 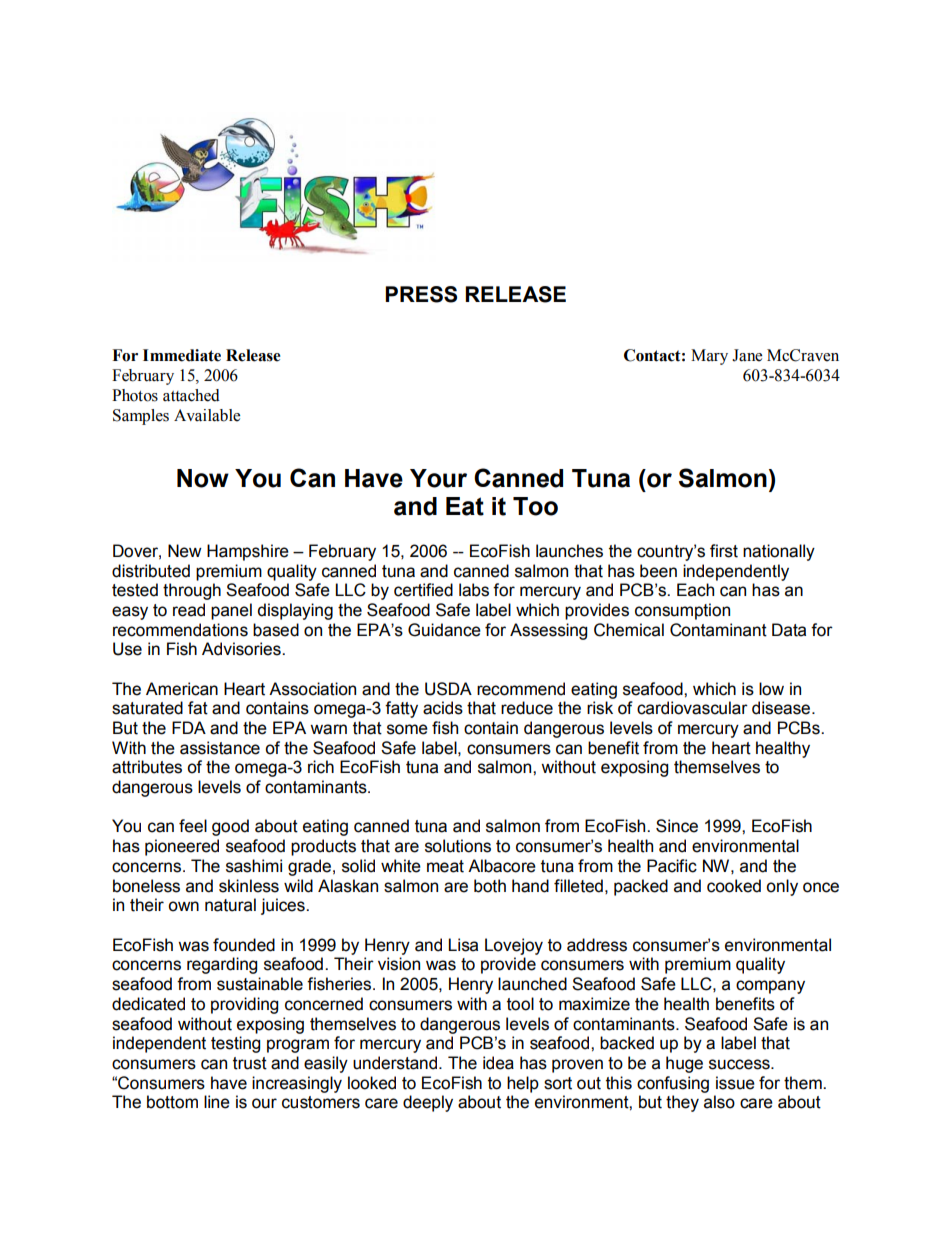 What do you see at coordinates (421, 294) in the page?
I see `PRESS` at bounding box center [421, 294].
